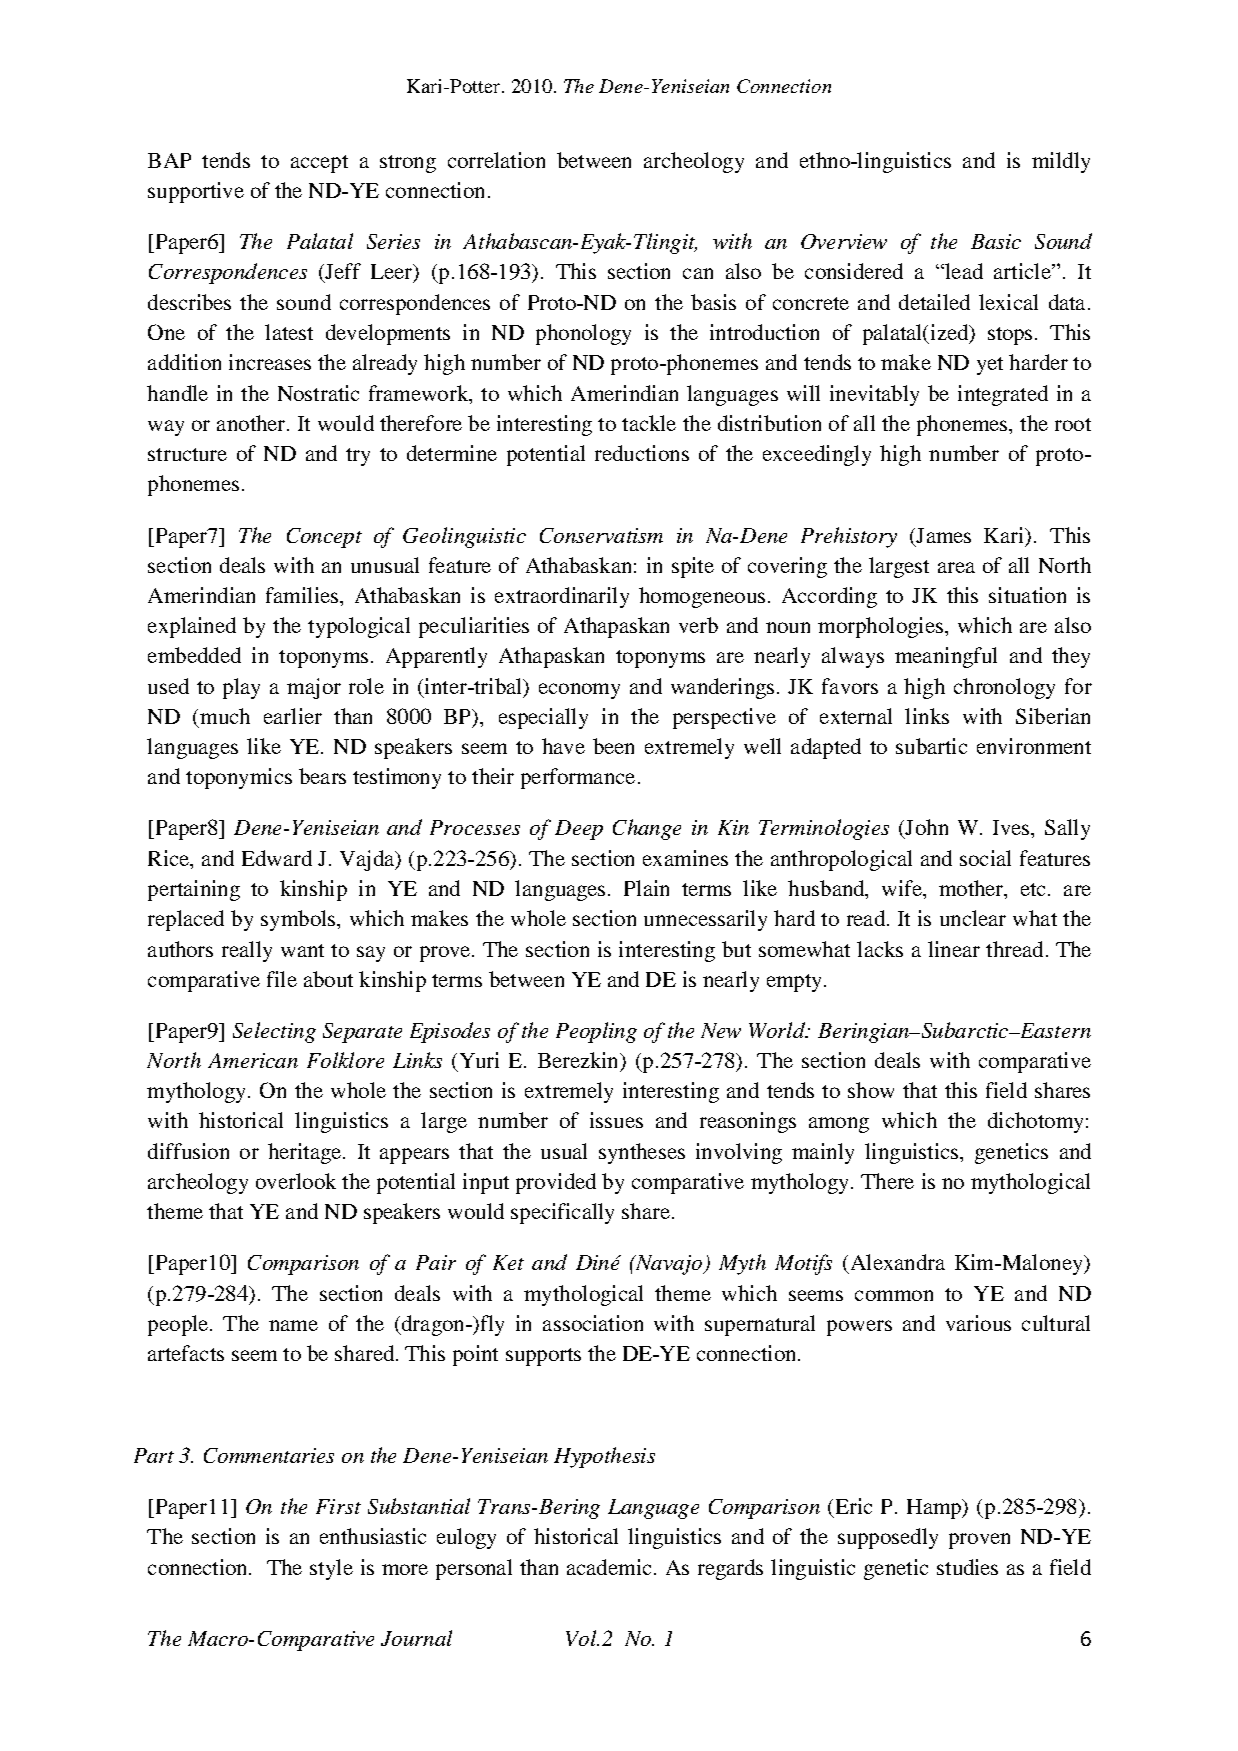  What do you see at coordinates (296, 1181) in the screenshot?
I see `overlook` at bounding box center [296, 1181].
